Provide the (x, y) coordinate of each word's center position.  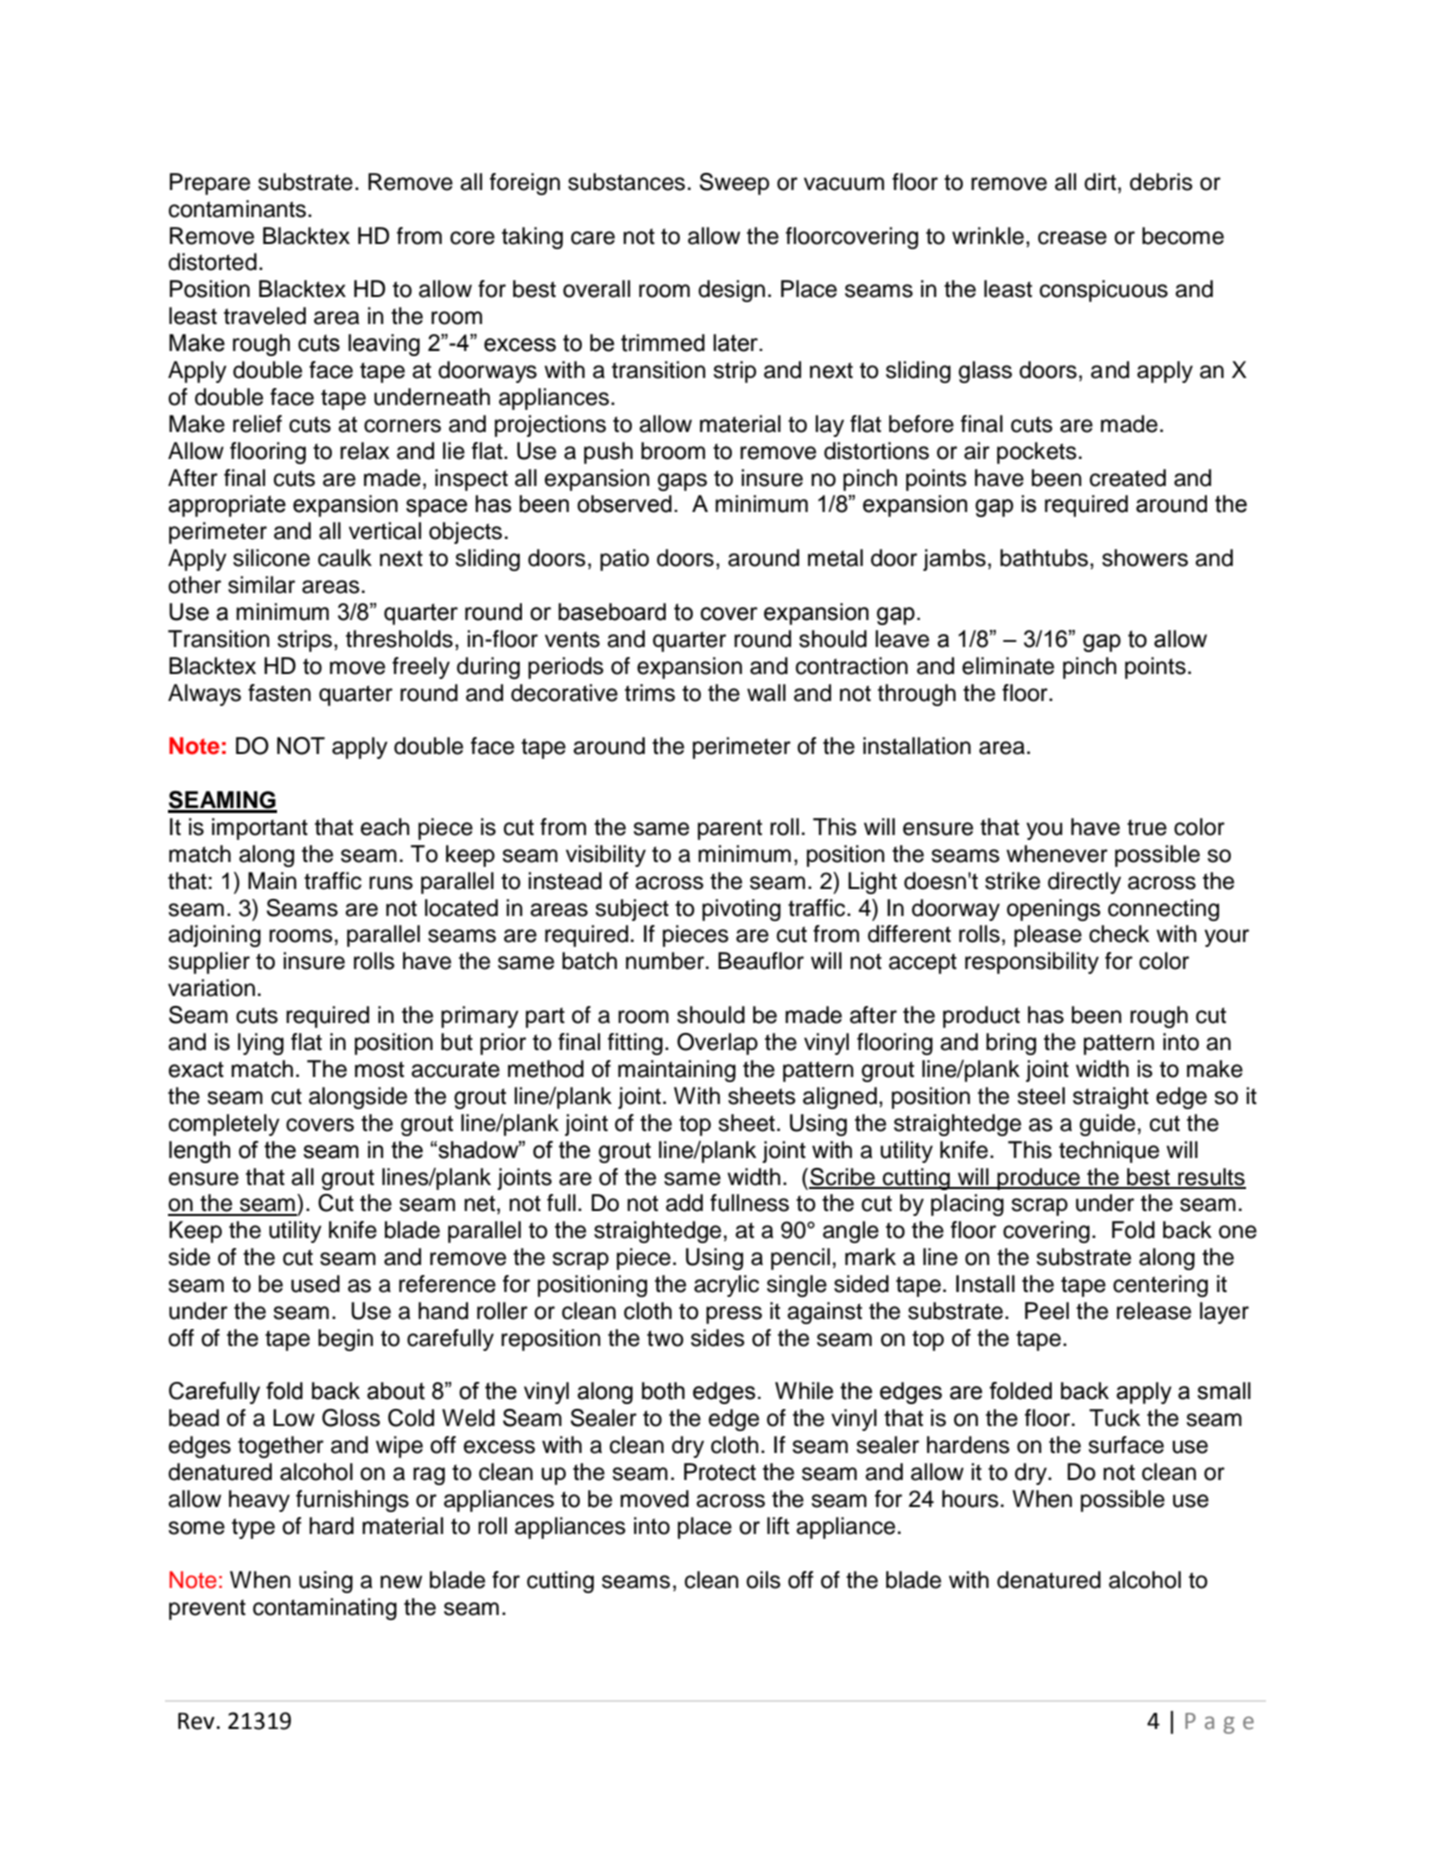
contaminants (239, 209)
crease (1072, 238)
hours (970, 1499)
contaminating (325, 1609)
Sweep (734, 184)
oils (763, 1580)
